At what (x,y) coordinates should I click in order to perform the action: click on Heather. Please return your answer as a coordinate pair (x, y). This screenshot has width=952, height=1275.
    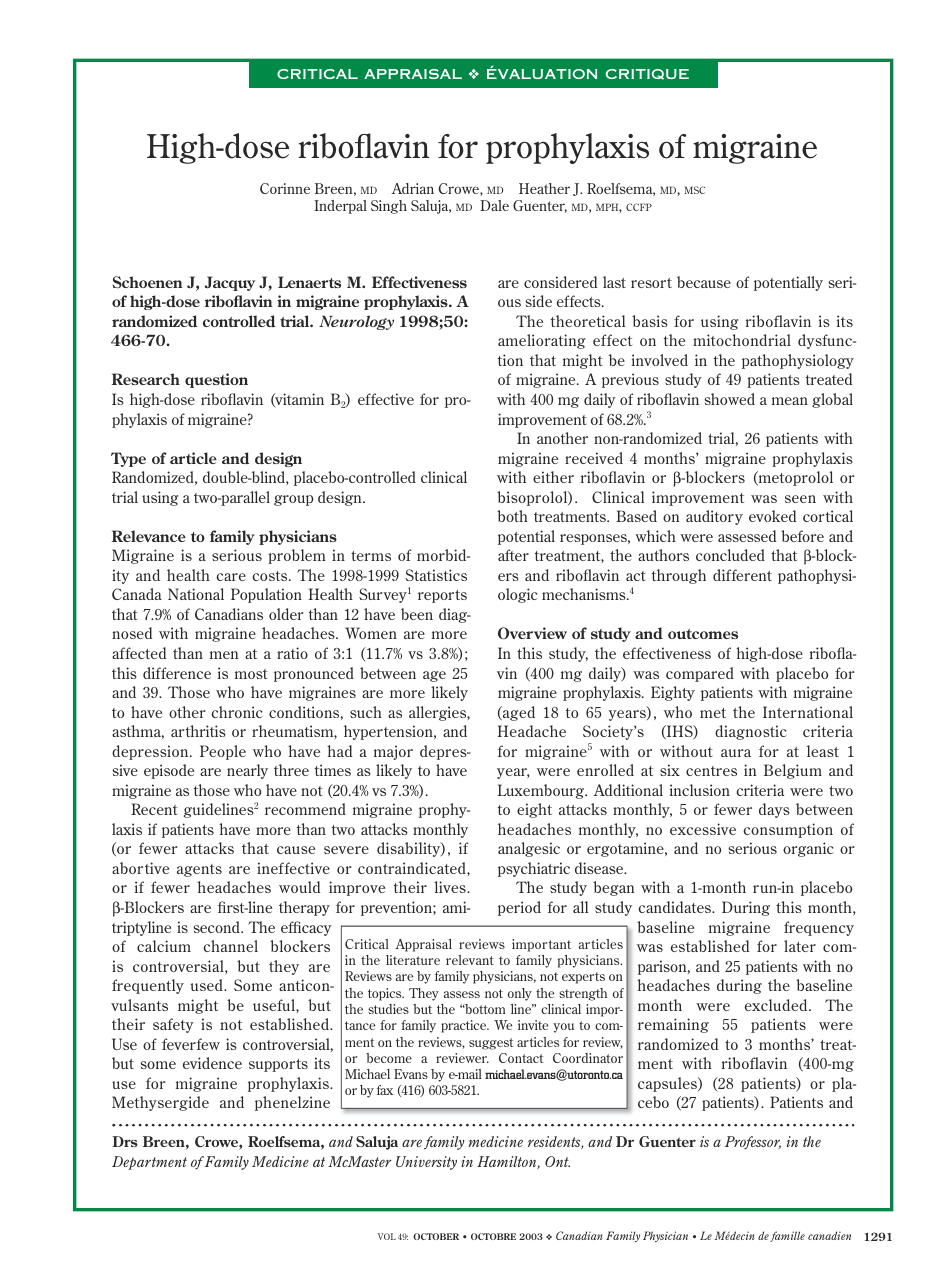
    Looking at the image, I should click on (544, 188).
